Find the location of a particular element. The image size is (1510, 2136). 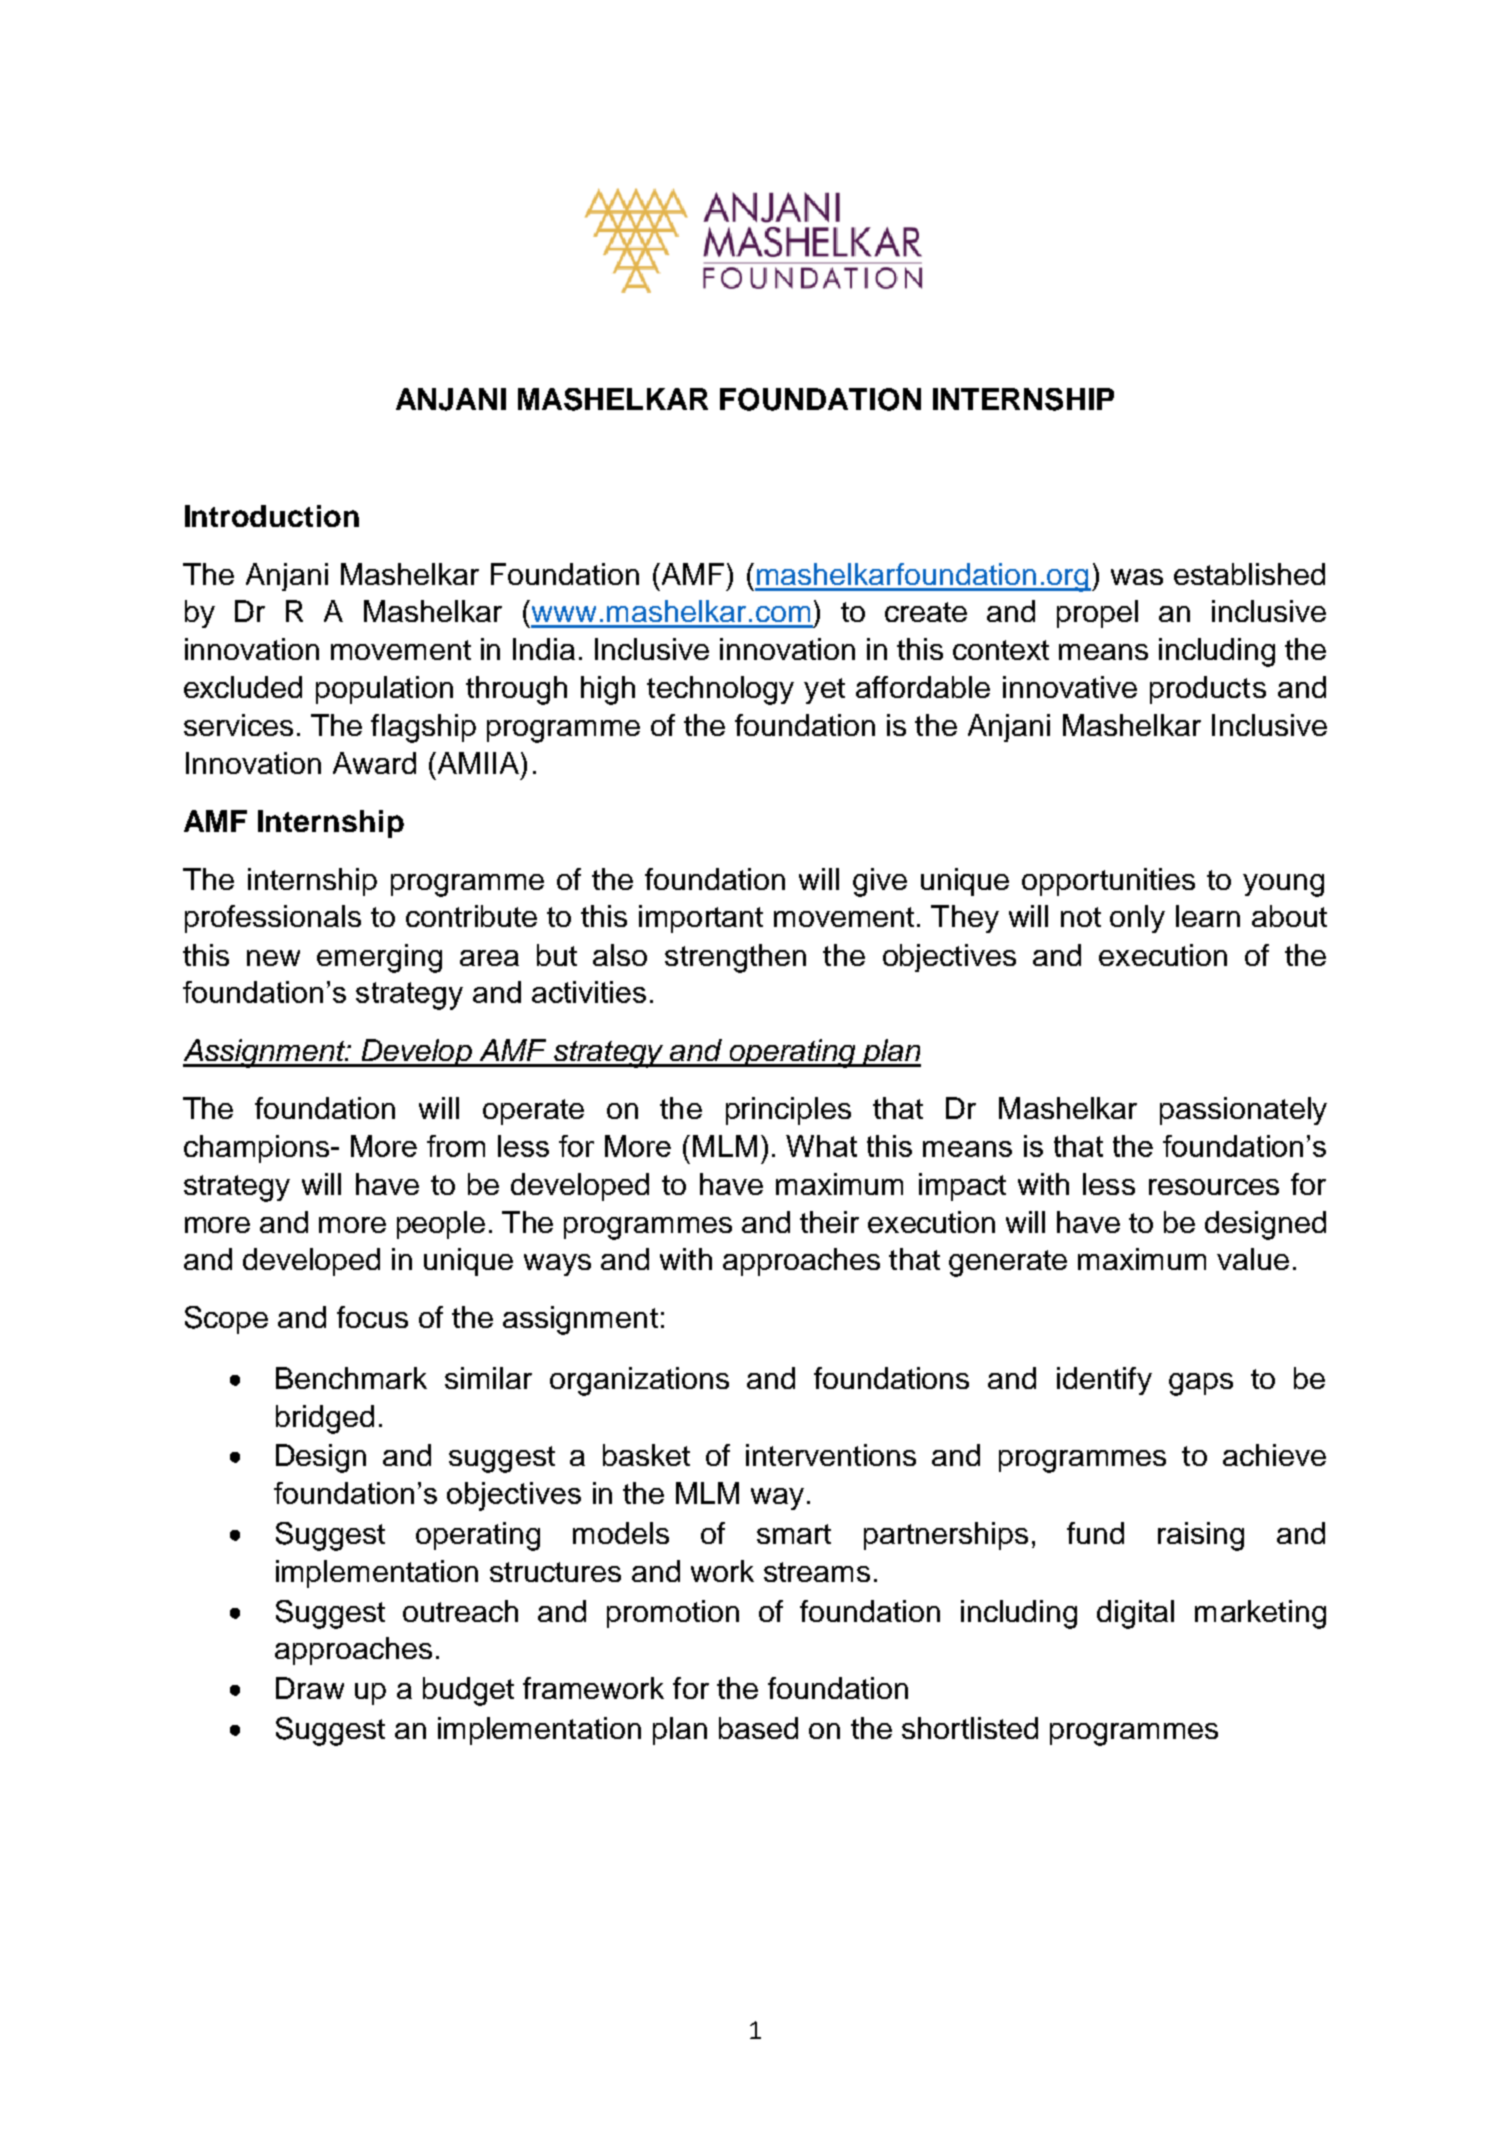

create is located at coordinates (926, 612).
